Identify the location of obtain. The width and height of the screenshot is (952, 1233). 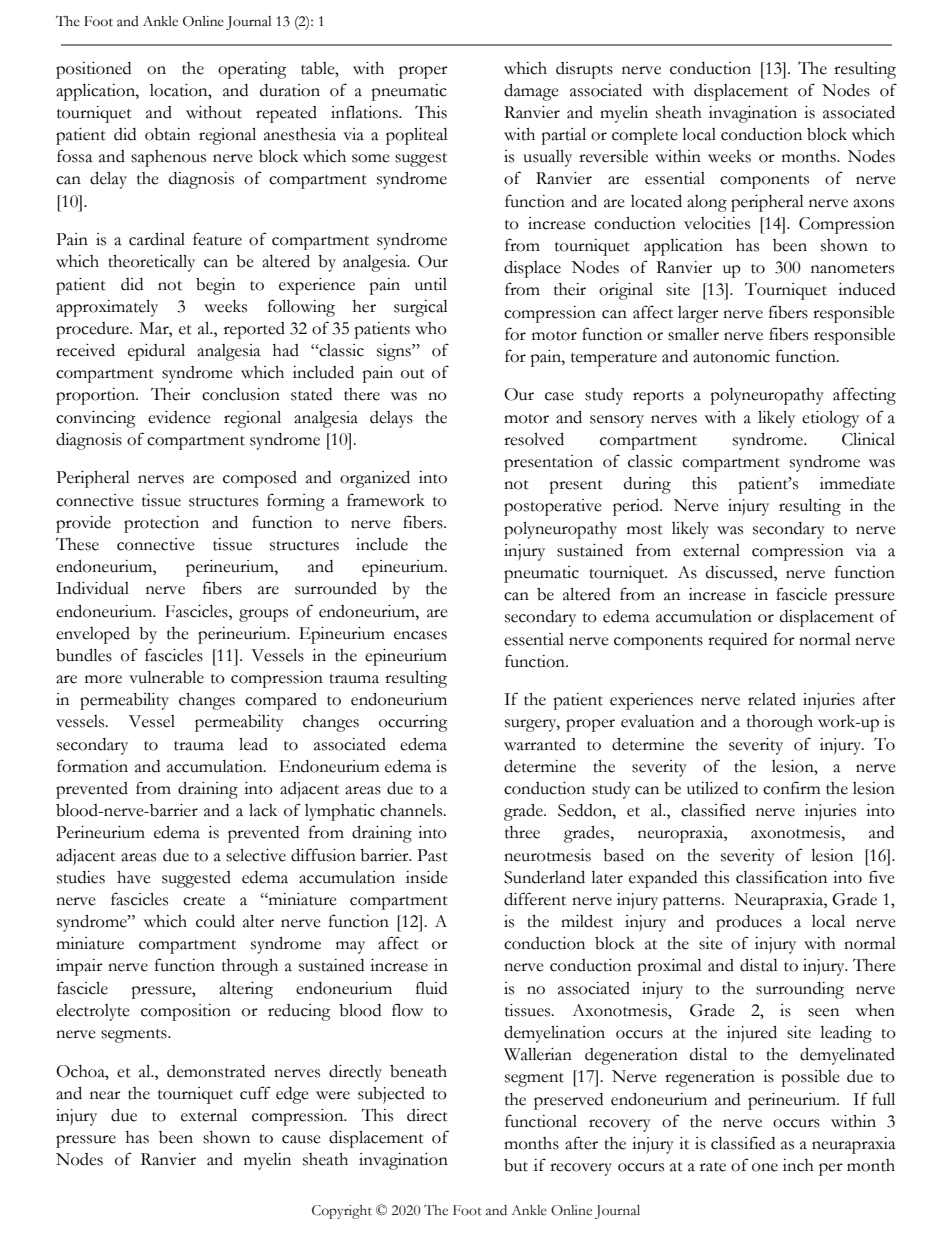
(167, 134).
